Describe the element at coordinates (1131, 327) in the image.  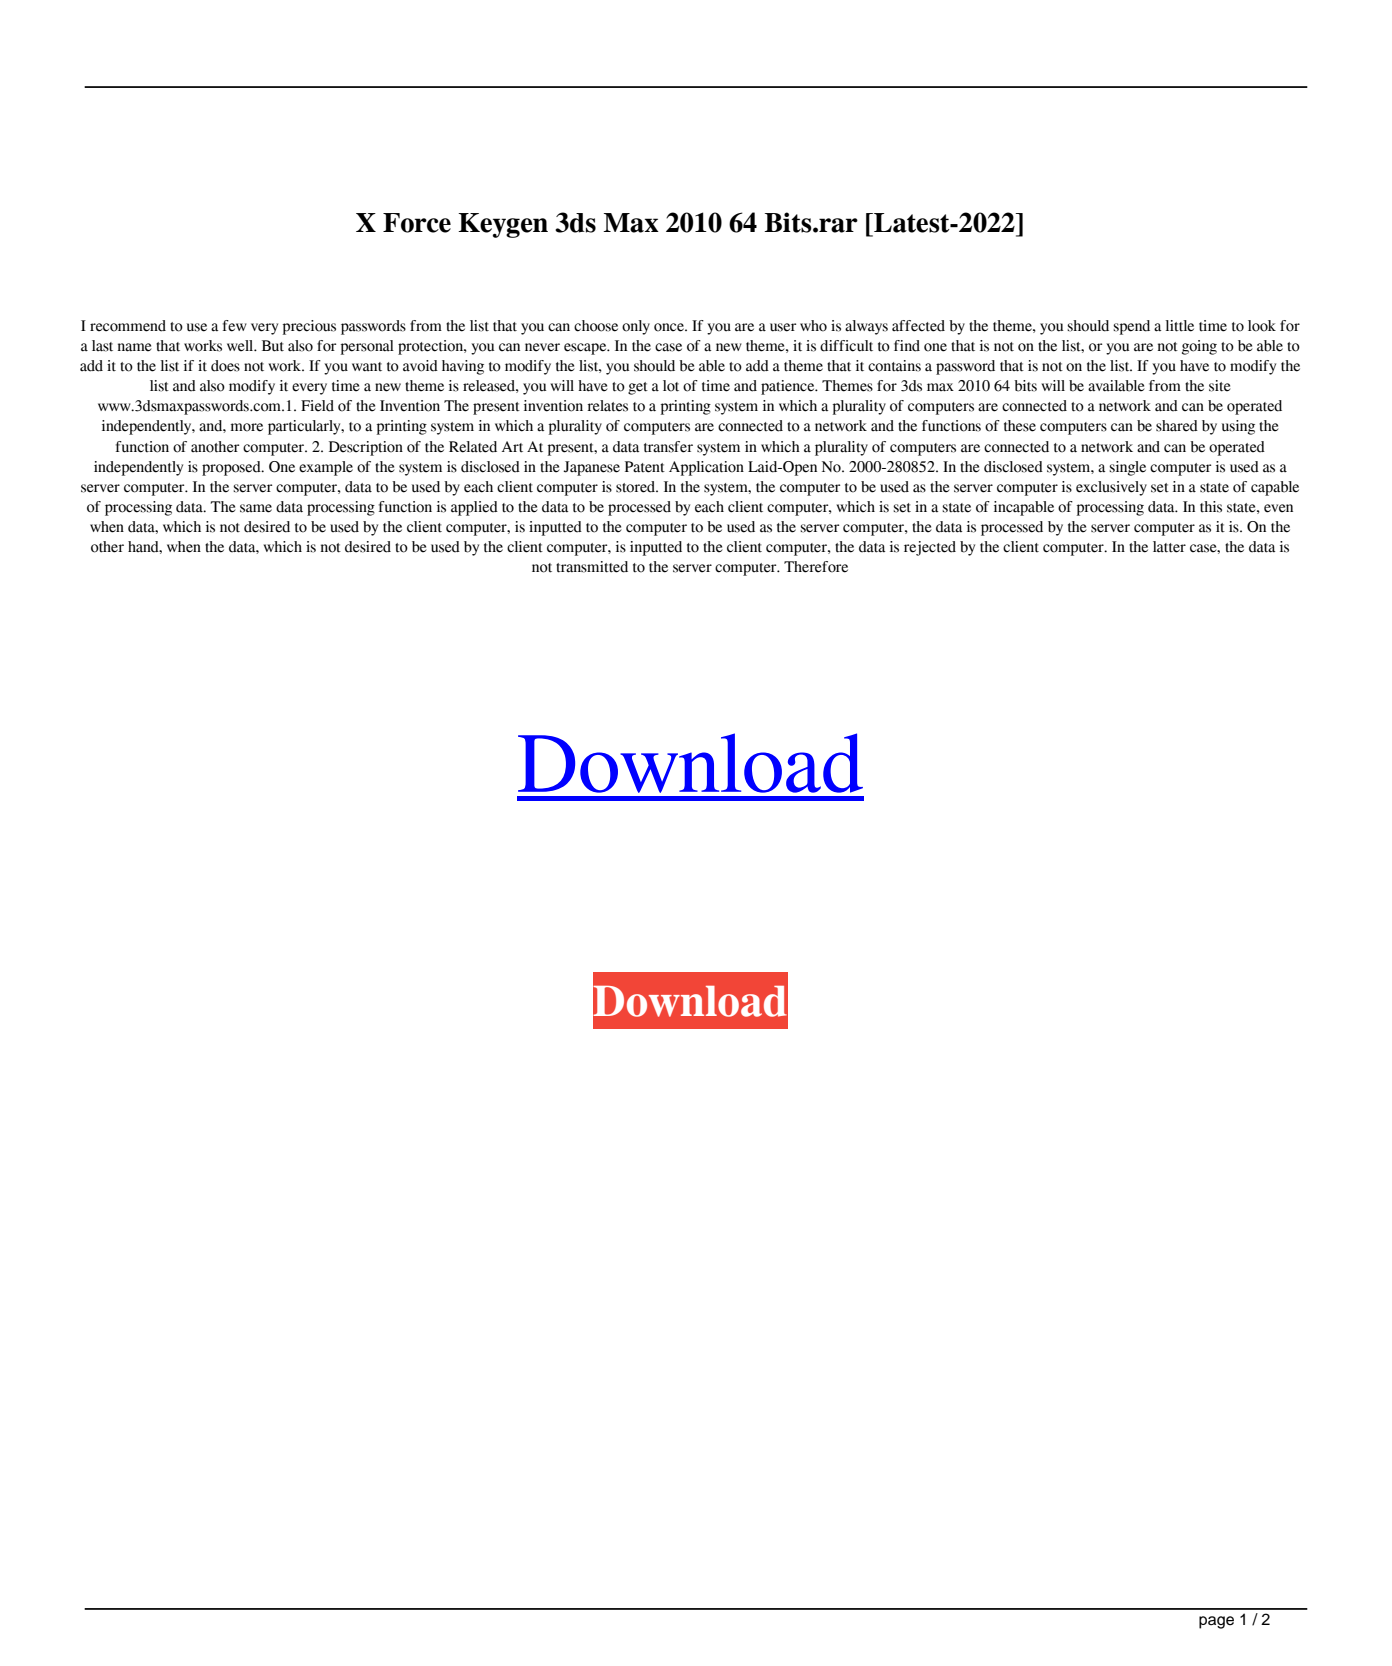
I see `spend` at that location.
